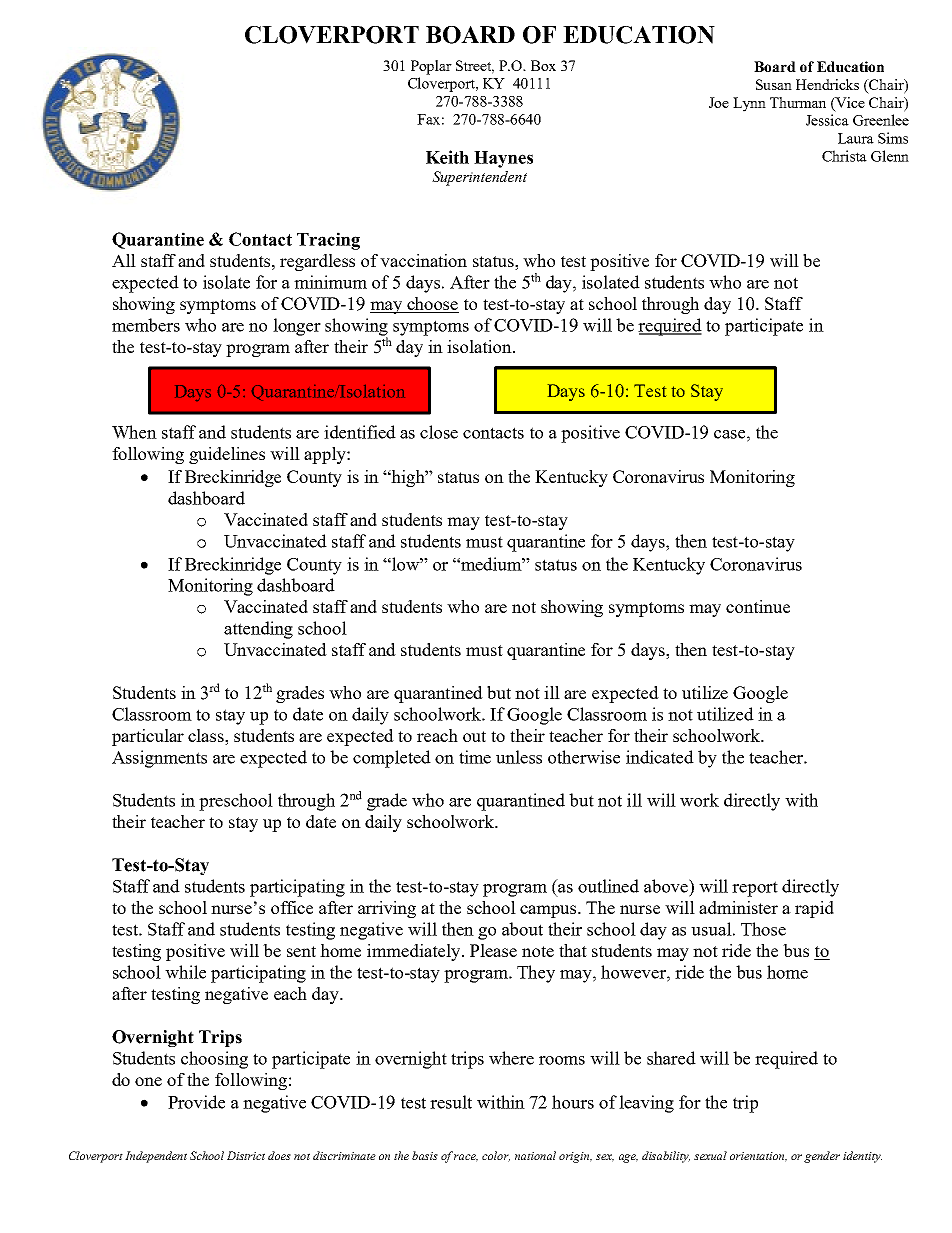 The width and height of the page is (952, 1233). I want to click on attending, so click(258, 630).
